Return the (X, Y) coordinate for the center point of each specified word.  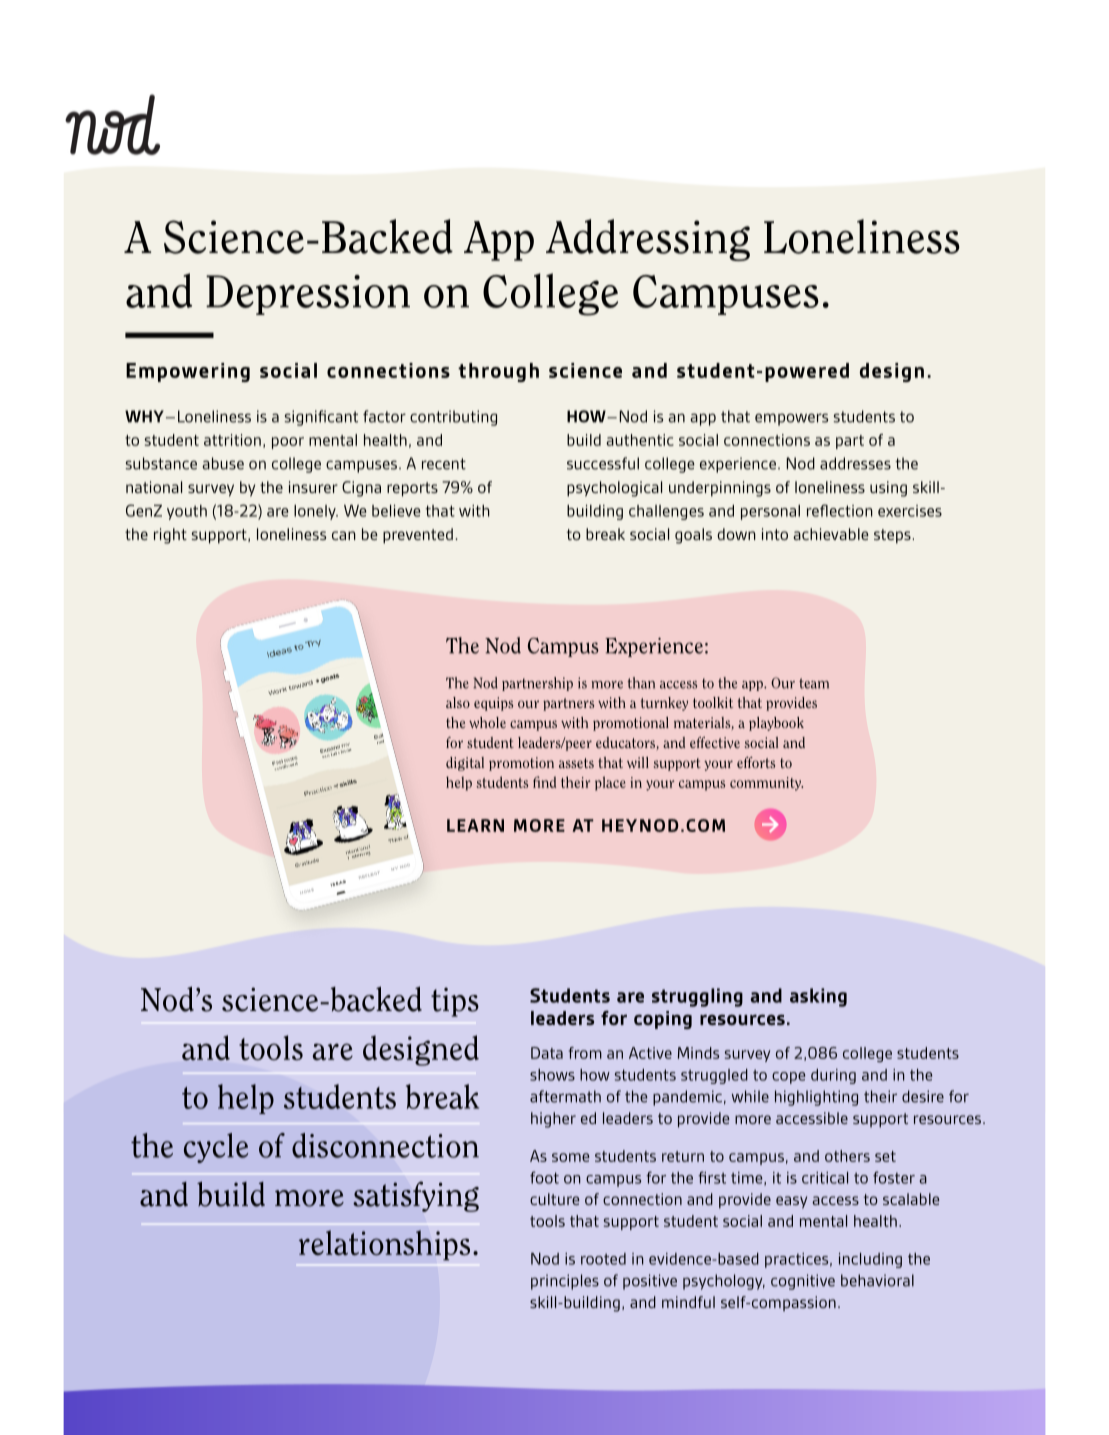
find (544, 782)
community (766, 784)
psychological (614, 489)
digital (465, 764)
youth (187, 512)
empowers (791, 419)
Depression (308, 295)
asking (818, 997)
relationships (384, 1245)
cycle (216, 1148)
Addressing (648, 240)
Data (547, 1053)
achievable (831, 534)
